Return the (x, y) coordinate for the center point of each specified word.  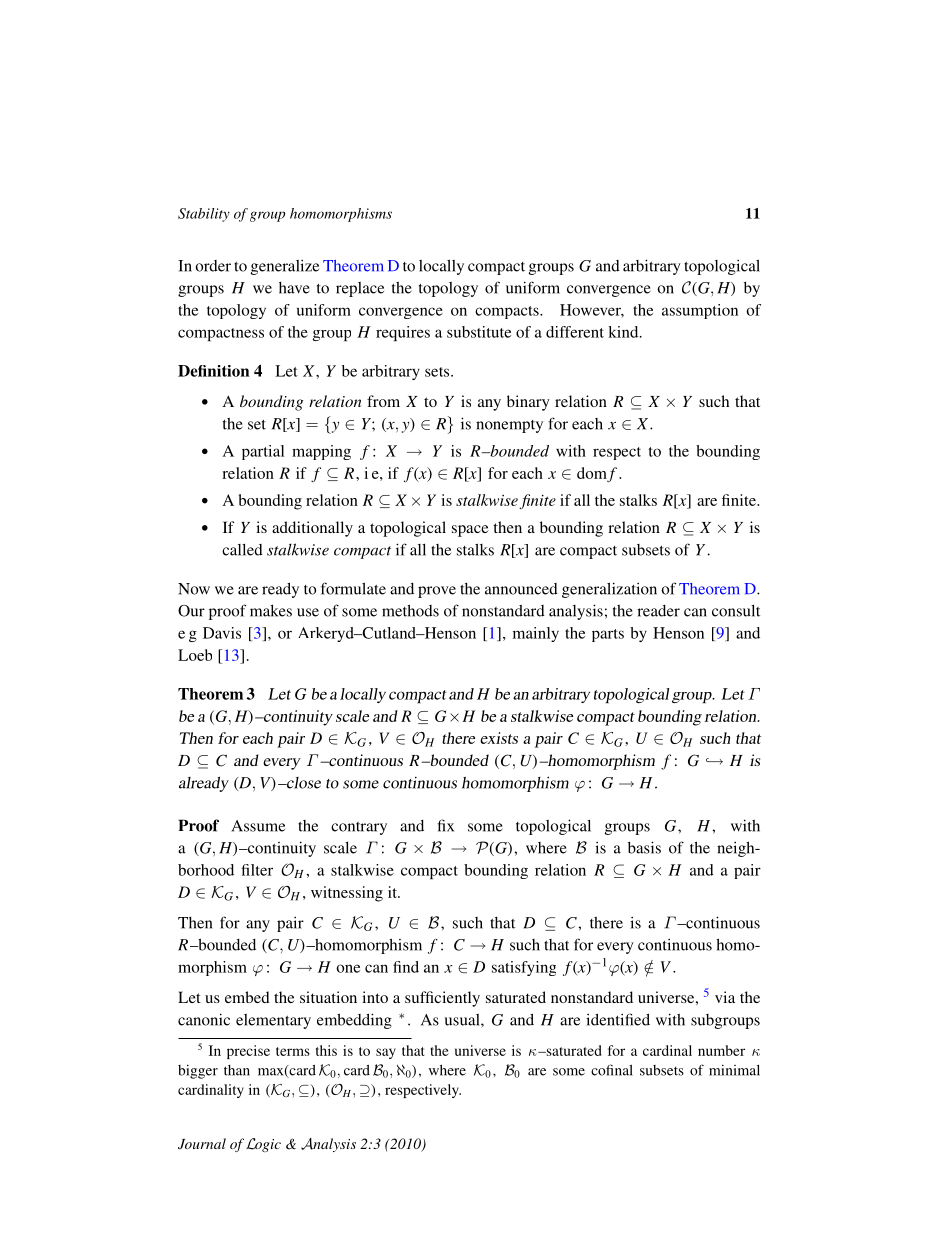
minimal (734, 1070)
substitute (479, 332)
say (386, 1053)
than (237, 1070)
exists (499, 738)
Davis (222, 633)
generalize (285, 267)
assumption (700, 311)
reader (658, 611)
